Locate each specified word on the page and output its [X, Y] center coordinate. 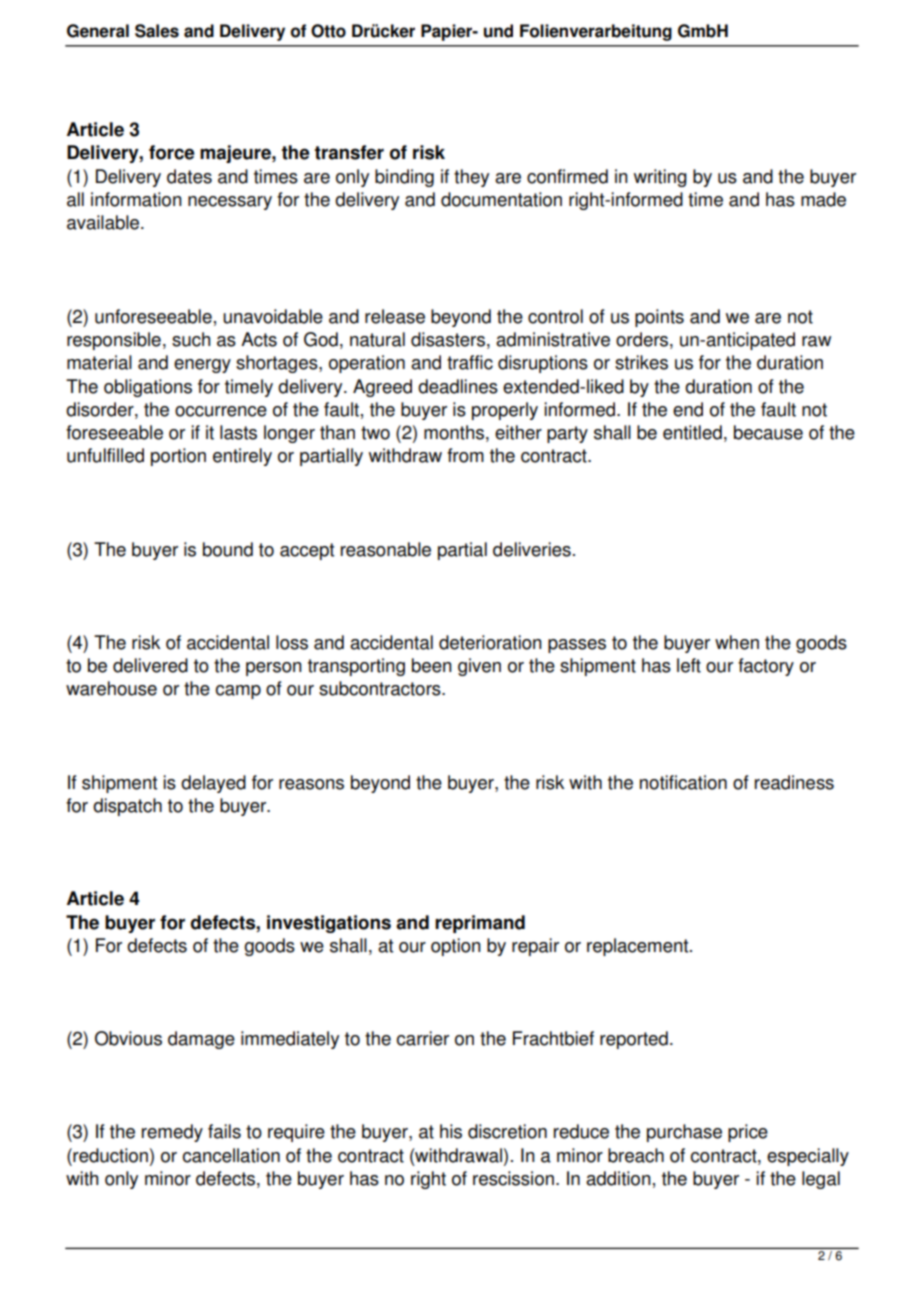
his [451, 1131]
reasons [311, 784]
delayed [213, 784]
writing [660, 178]
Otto [328, 31]
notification [683, 782]
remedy [172, 1133]
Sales [157, 31]
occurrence [221, 411]
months [454, 432]
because [768, 432]
